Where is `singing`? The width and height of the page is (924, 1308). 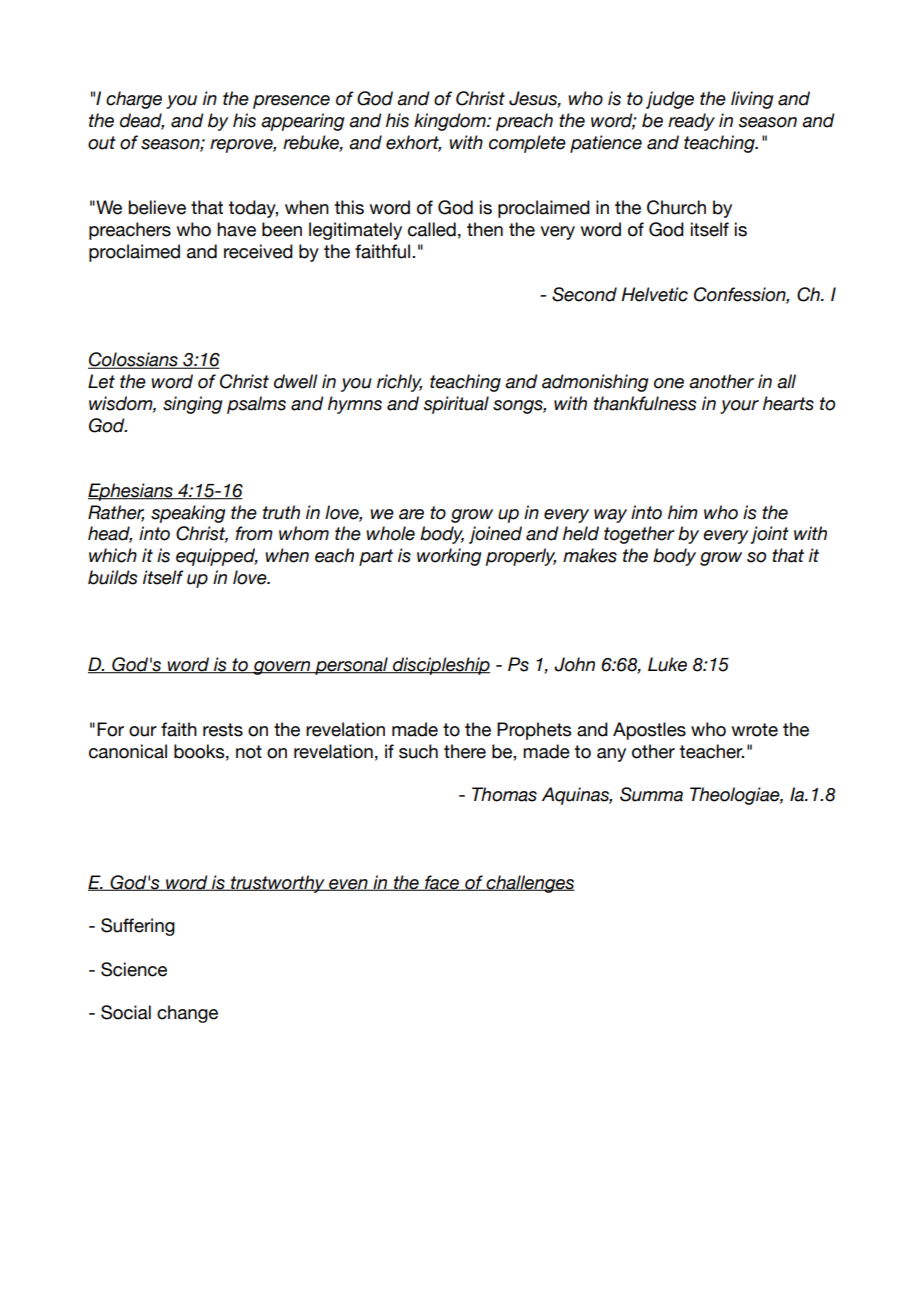 singing is located at coordinates (193, 405).
